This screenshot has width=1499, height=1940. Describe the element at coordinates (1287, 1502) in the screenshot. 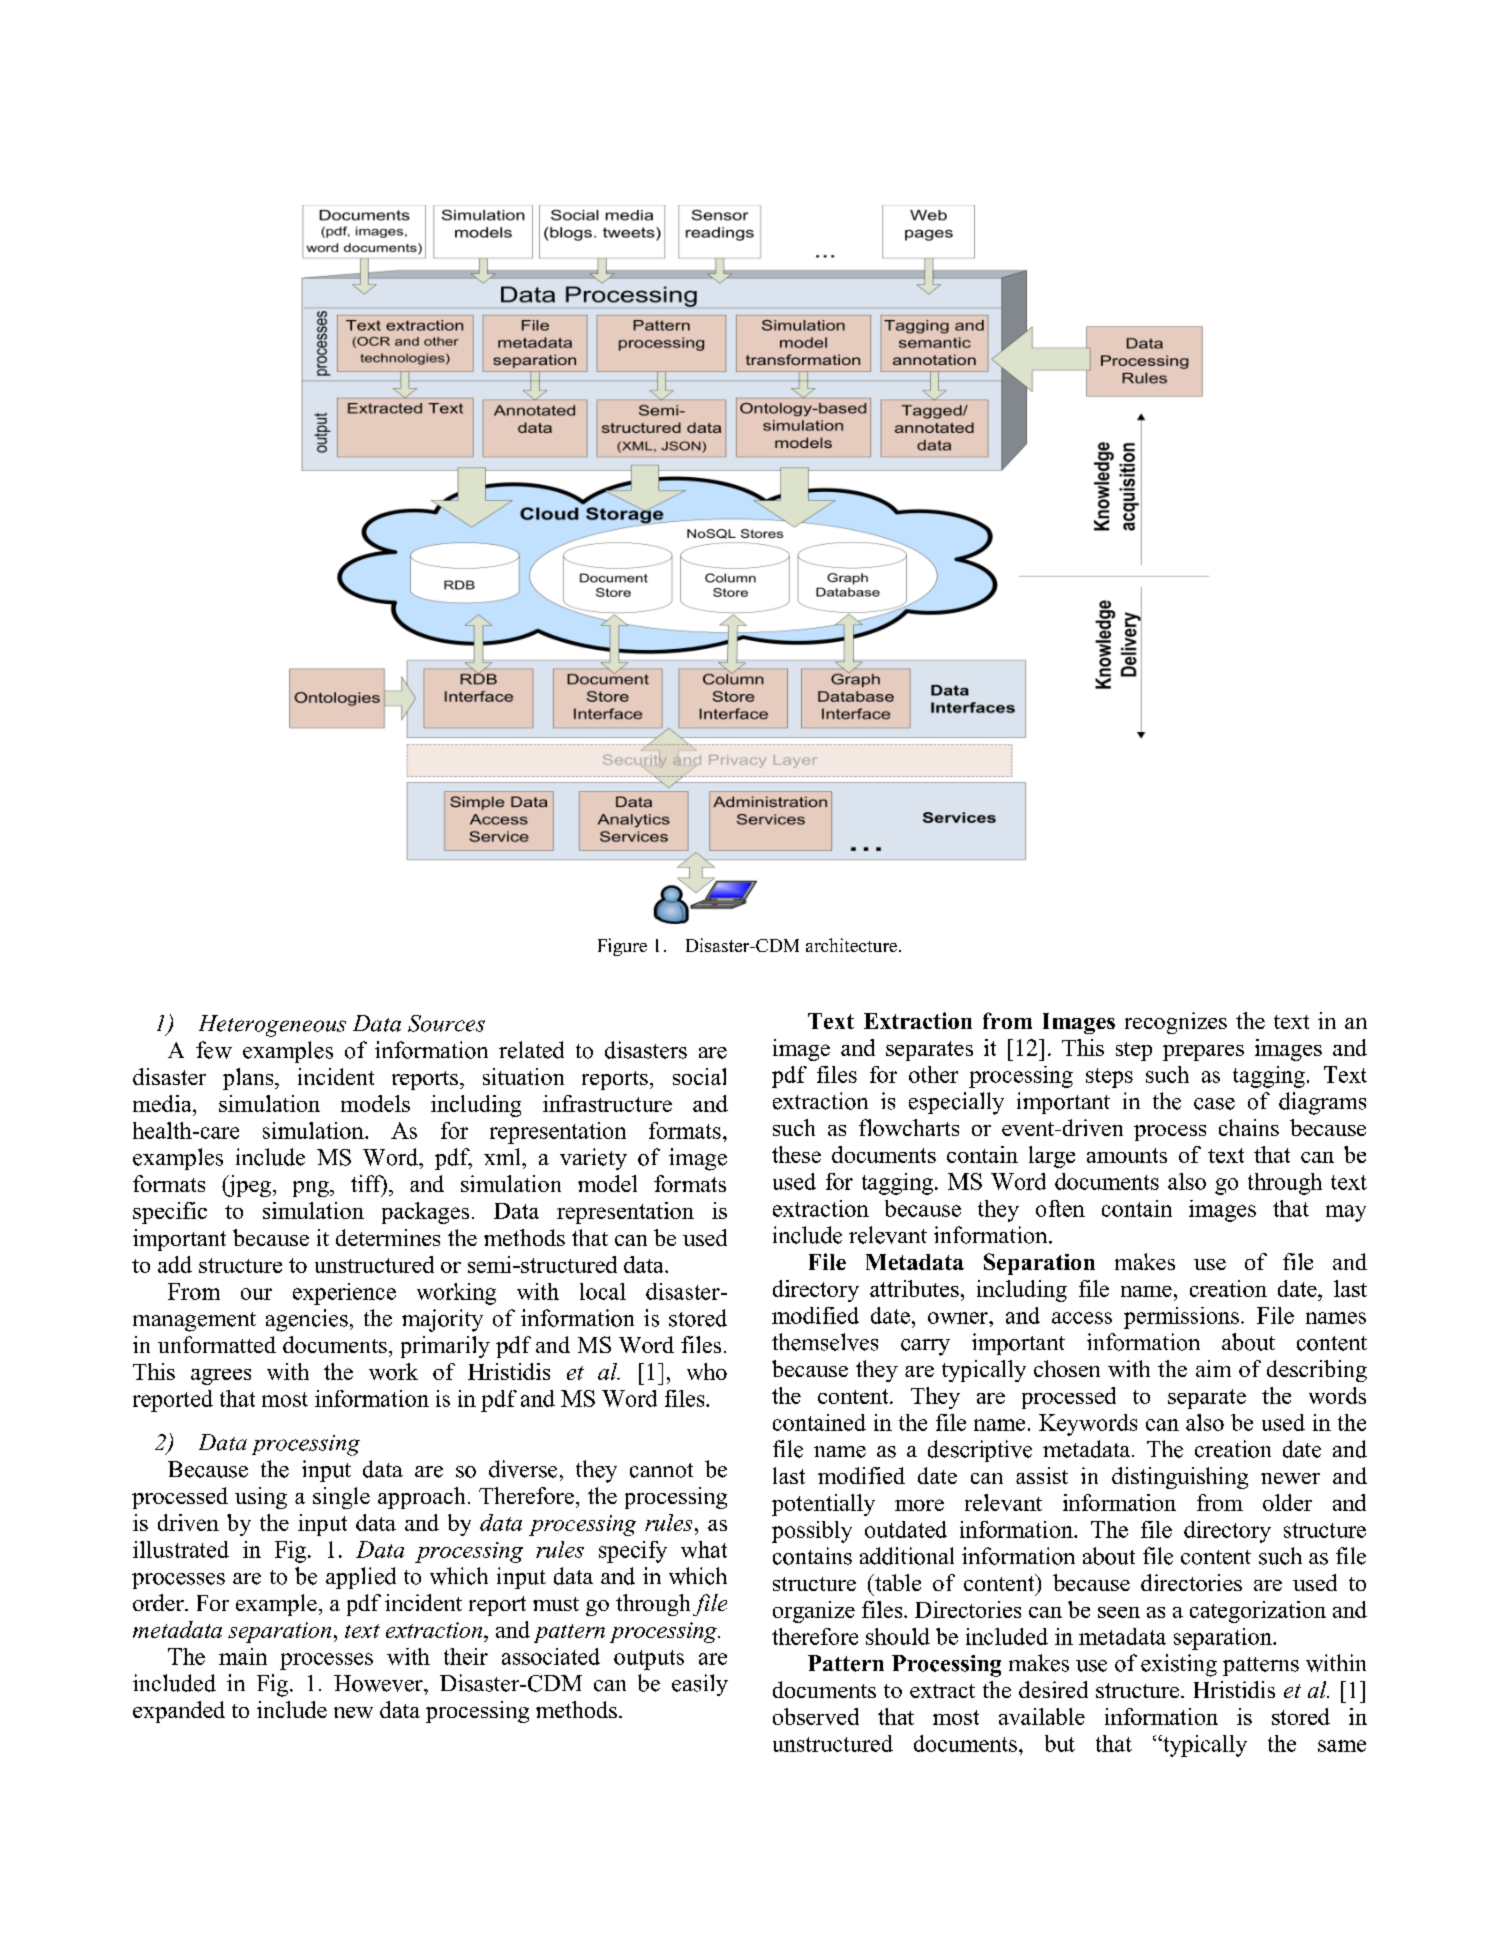

I see `older` at that location.
